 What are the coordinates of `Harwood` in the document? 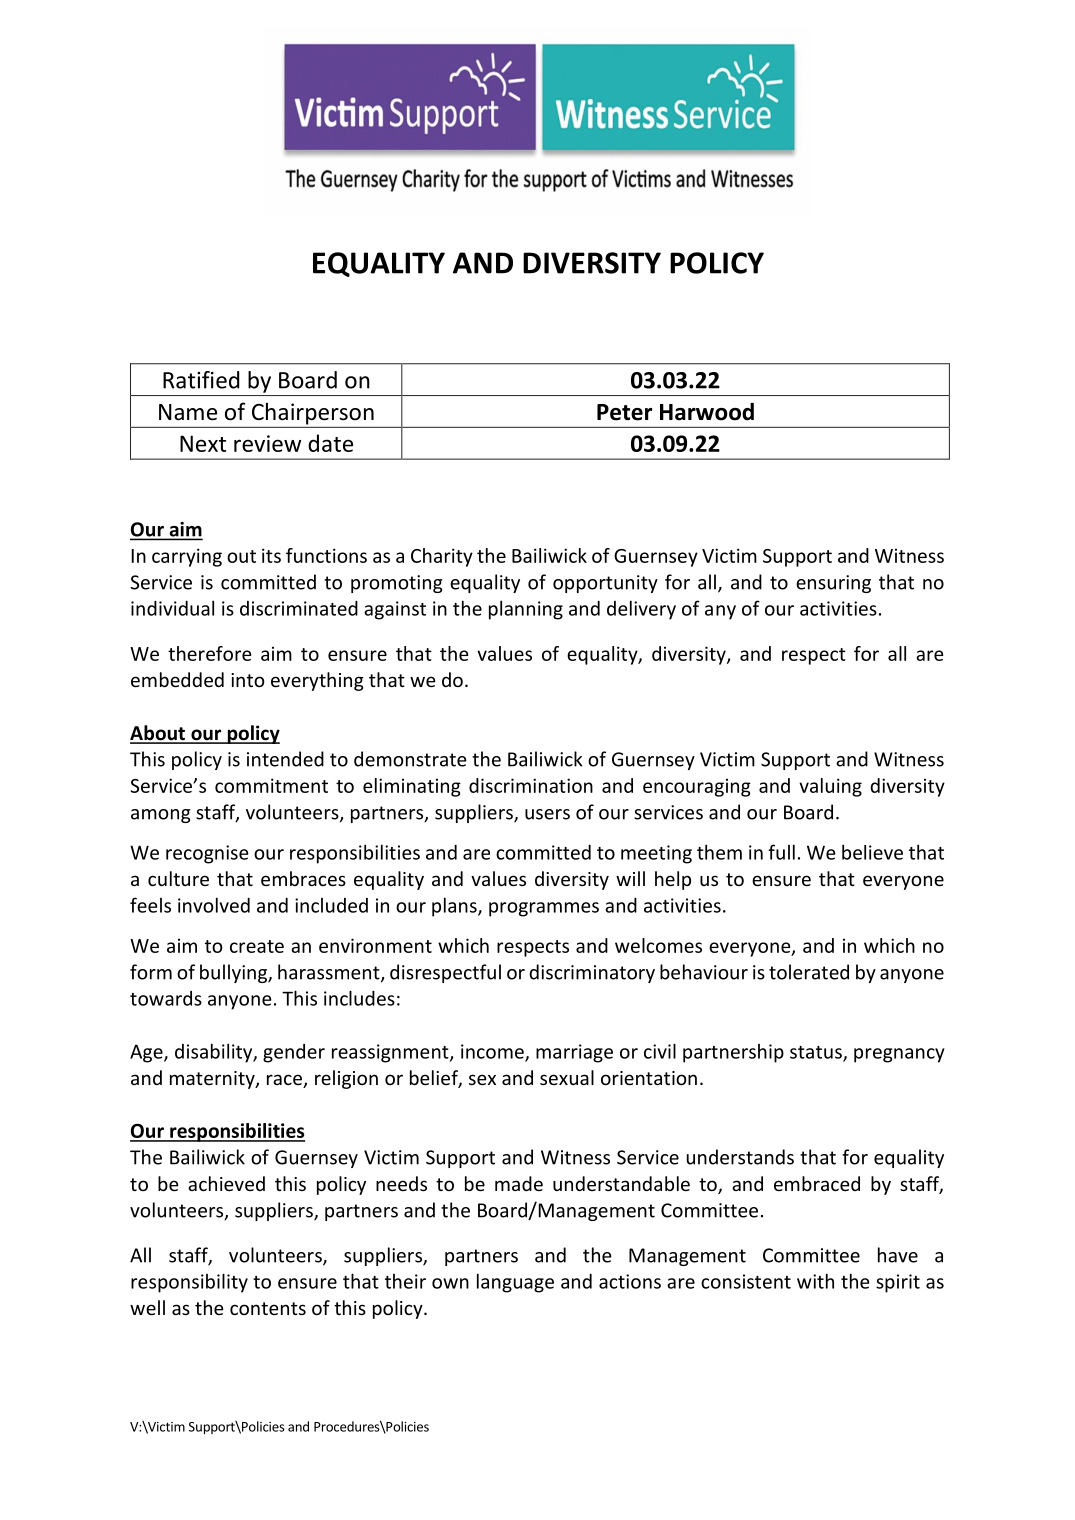 It's located at (707, 412).
